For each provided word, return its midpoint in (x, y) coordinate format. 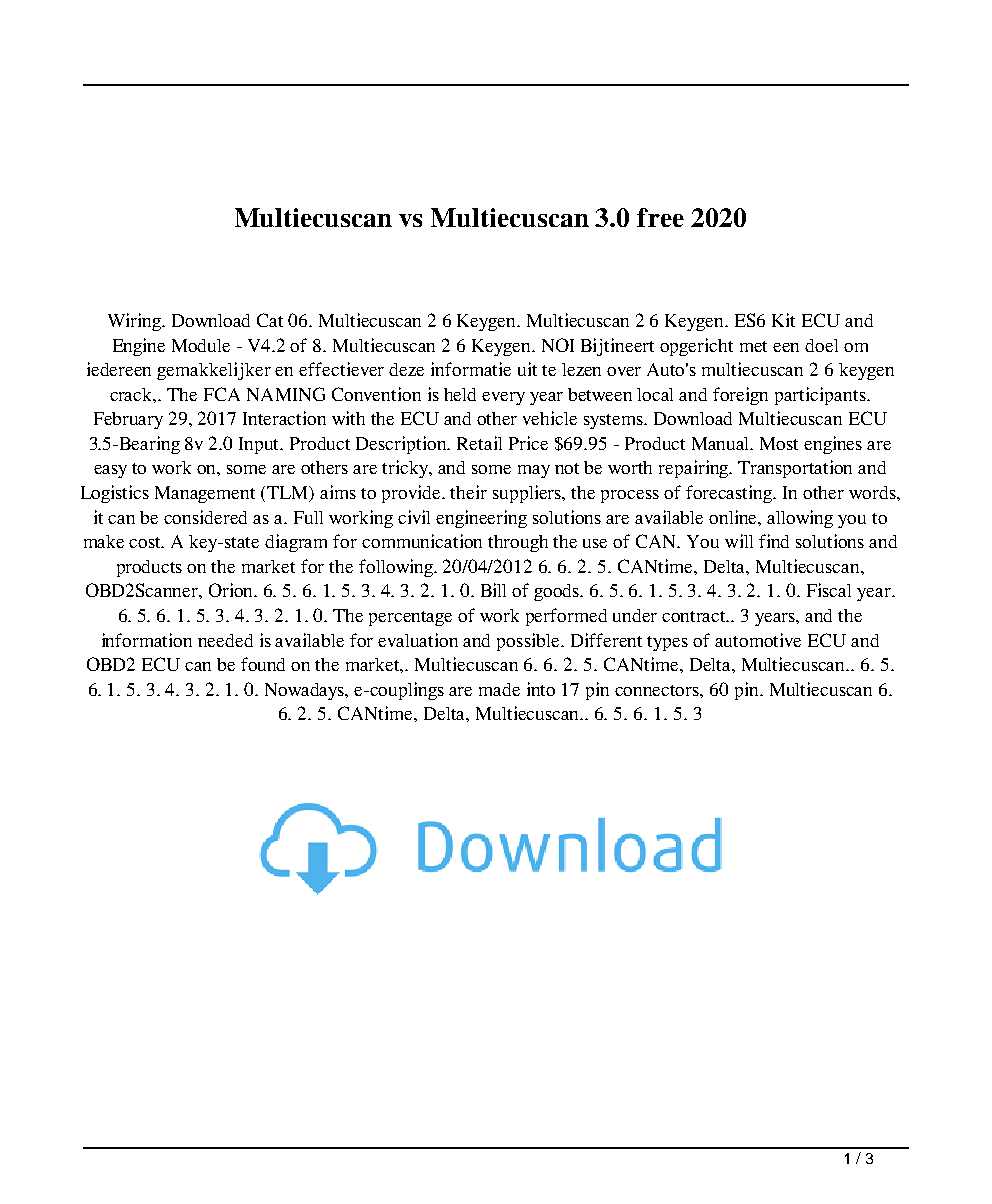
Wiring (136, 322)
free (660, 217)
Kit (783, 320)
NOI (558, 345)
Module (201, 345)
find (774, 541)
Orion (232, 590)
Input (260, 445)
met (753, 346)
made (499, 689)
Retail (479, 443)
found (263, 664)
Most (779, 443)
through (518, 543)
